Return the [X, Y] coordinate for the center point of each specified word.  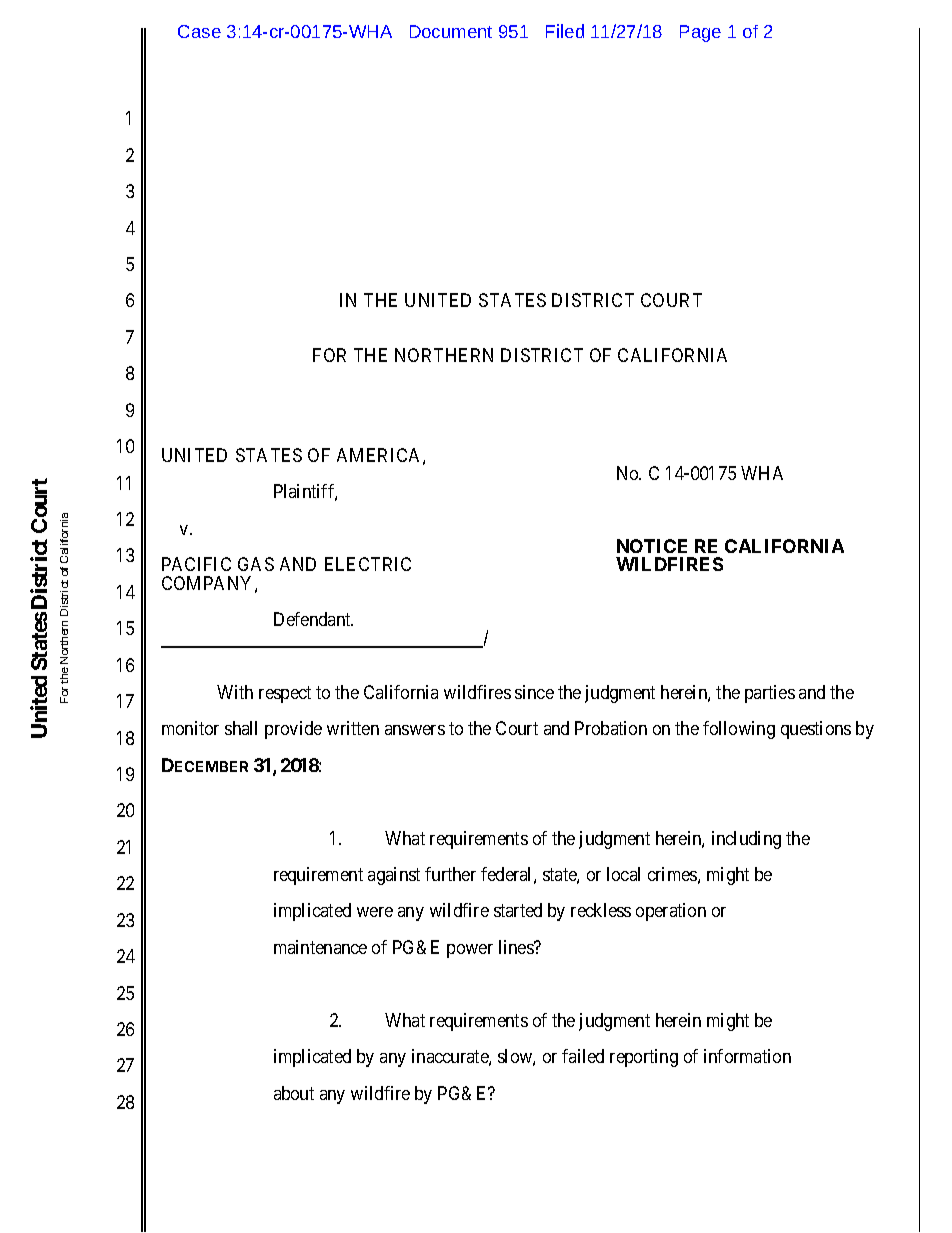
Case [199, 31]
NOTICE [652, 546]
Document [451, 31]
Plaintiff [305, 492]
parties [770, 694]
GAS [256, 564]
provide [293, 730]
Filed [565, 31]
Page [700, 33]
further [450, 874]
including [746, 840]
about [294, 1093]
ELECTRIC [368, 564]
